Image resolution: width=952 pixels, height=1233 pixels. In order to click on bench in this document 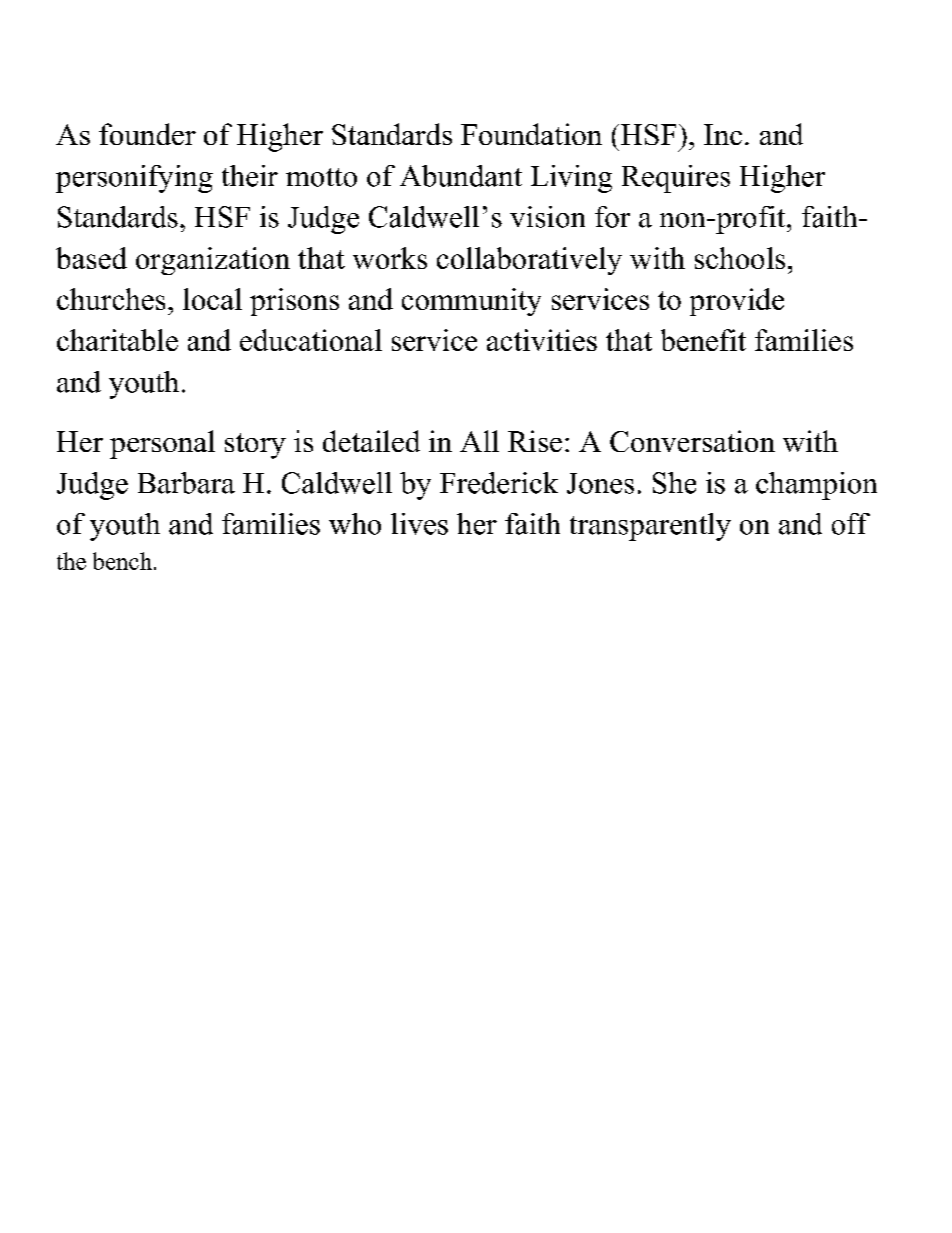, I will do `click(122, 561)`.
